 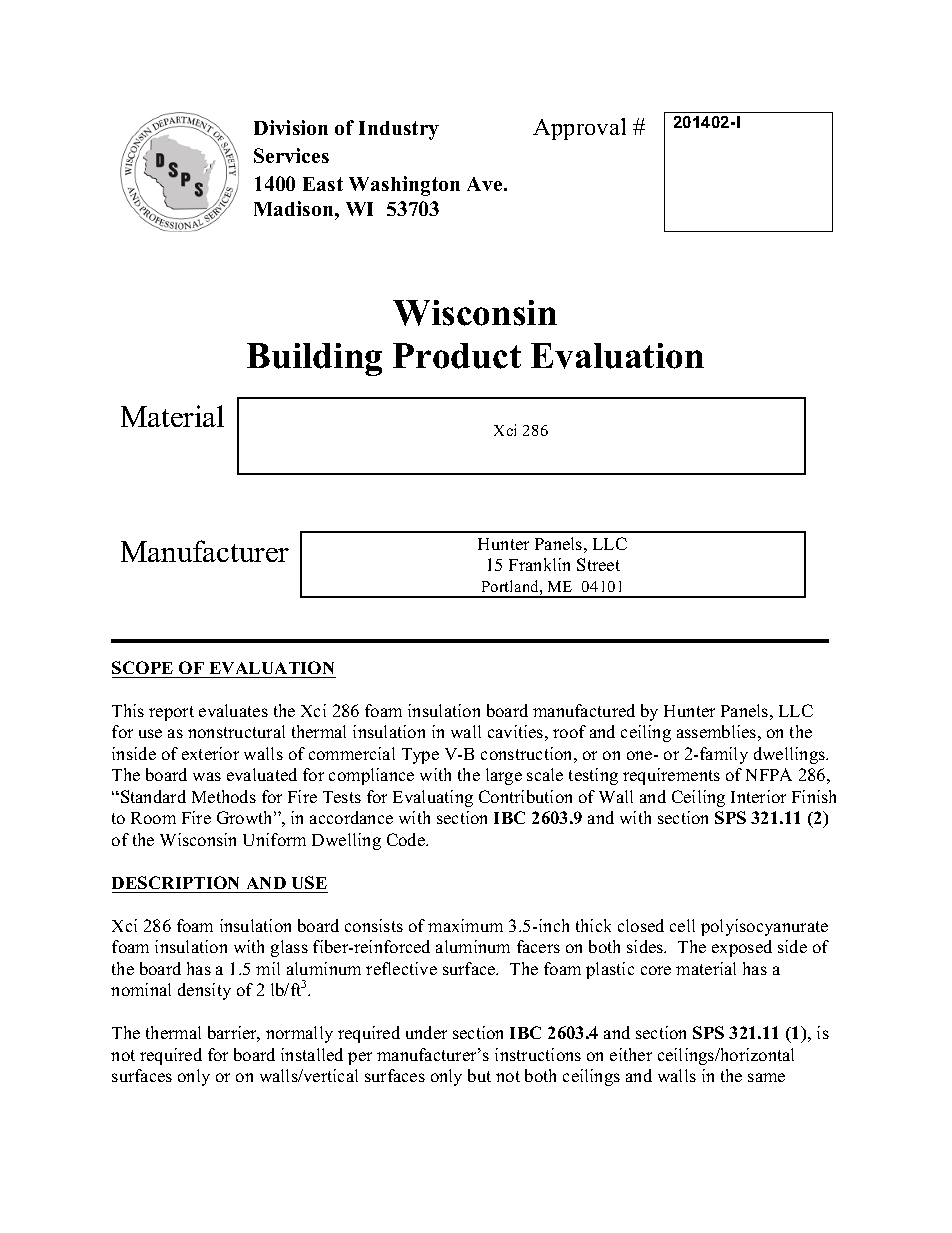 What do you see at coordinates (598, 564) in the screenshot?
I see `Street` at bounding box center [598, 564].
